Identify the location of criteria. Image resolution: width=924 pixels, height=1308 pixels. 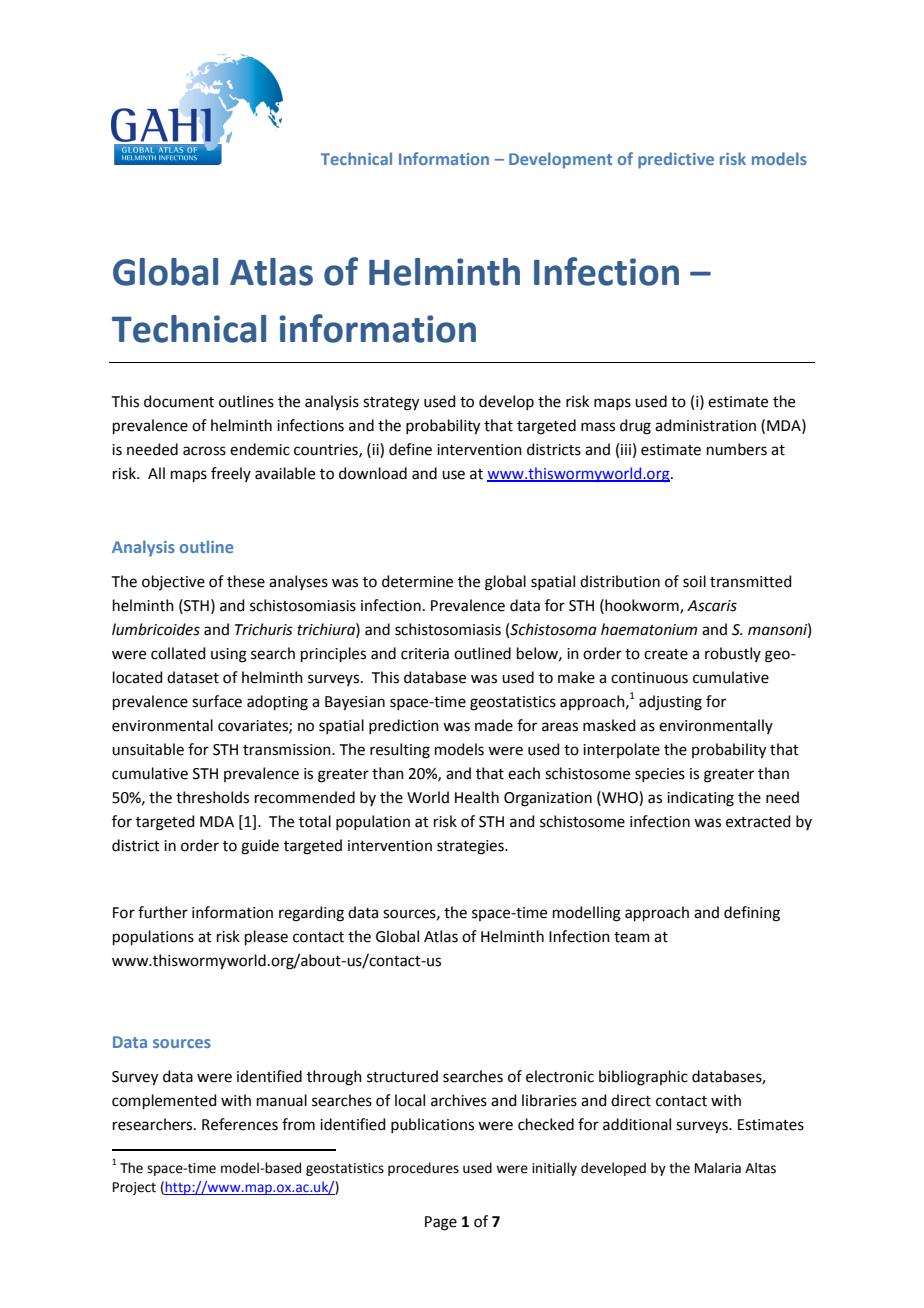
(425, 654).
